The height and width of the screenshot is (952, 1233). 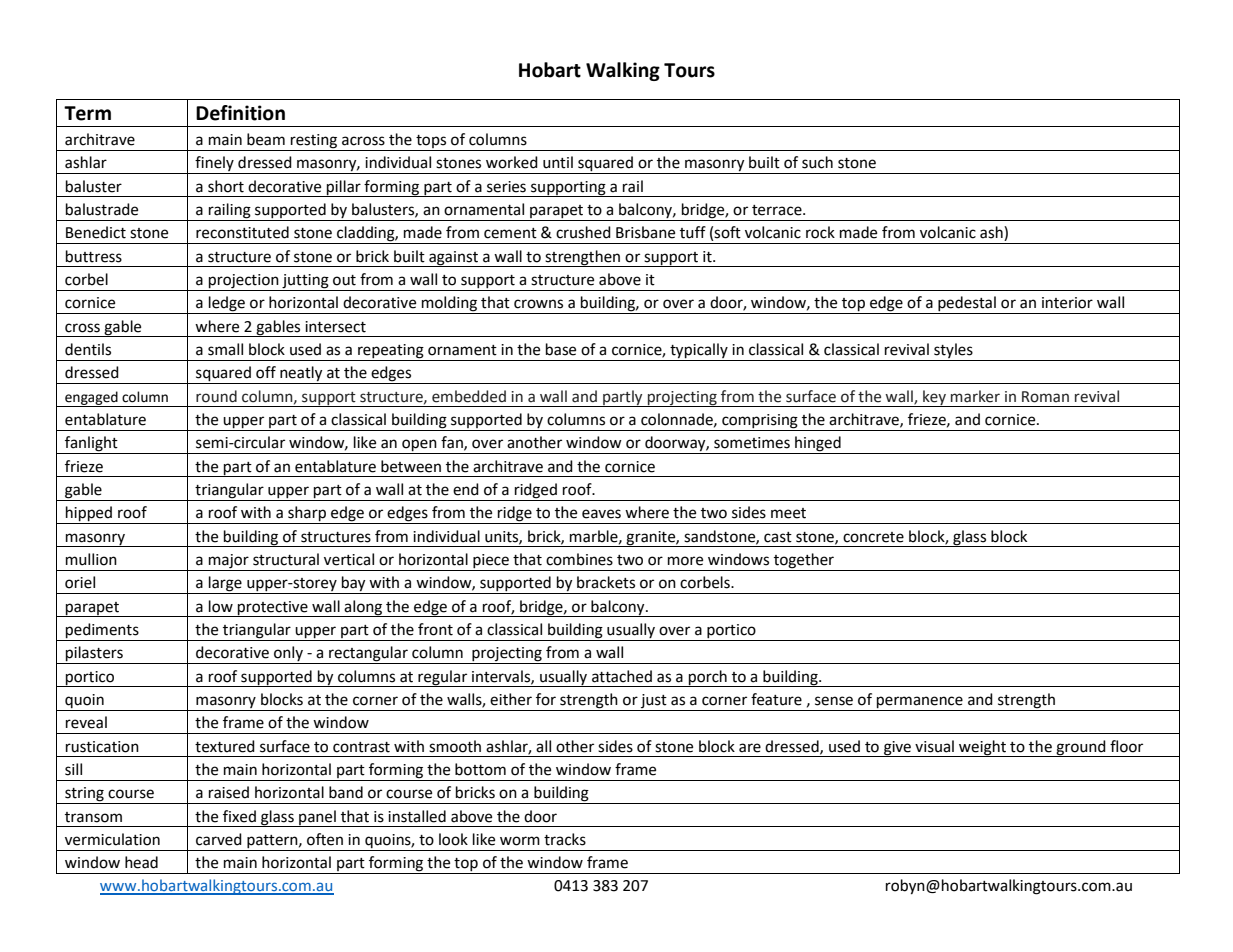 I want to click on permanence, so click(x=920, y=702).
